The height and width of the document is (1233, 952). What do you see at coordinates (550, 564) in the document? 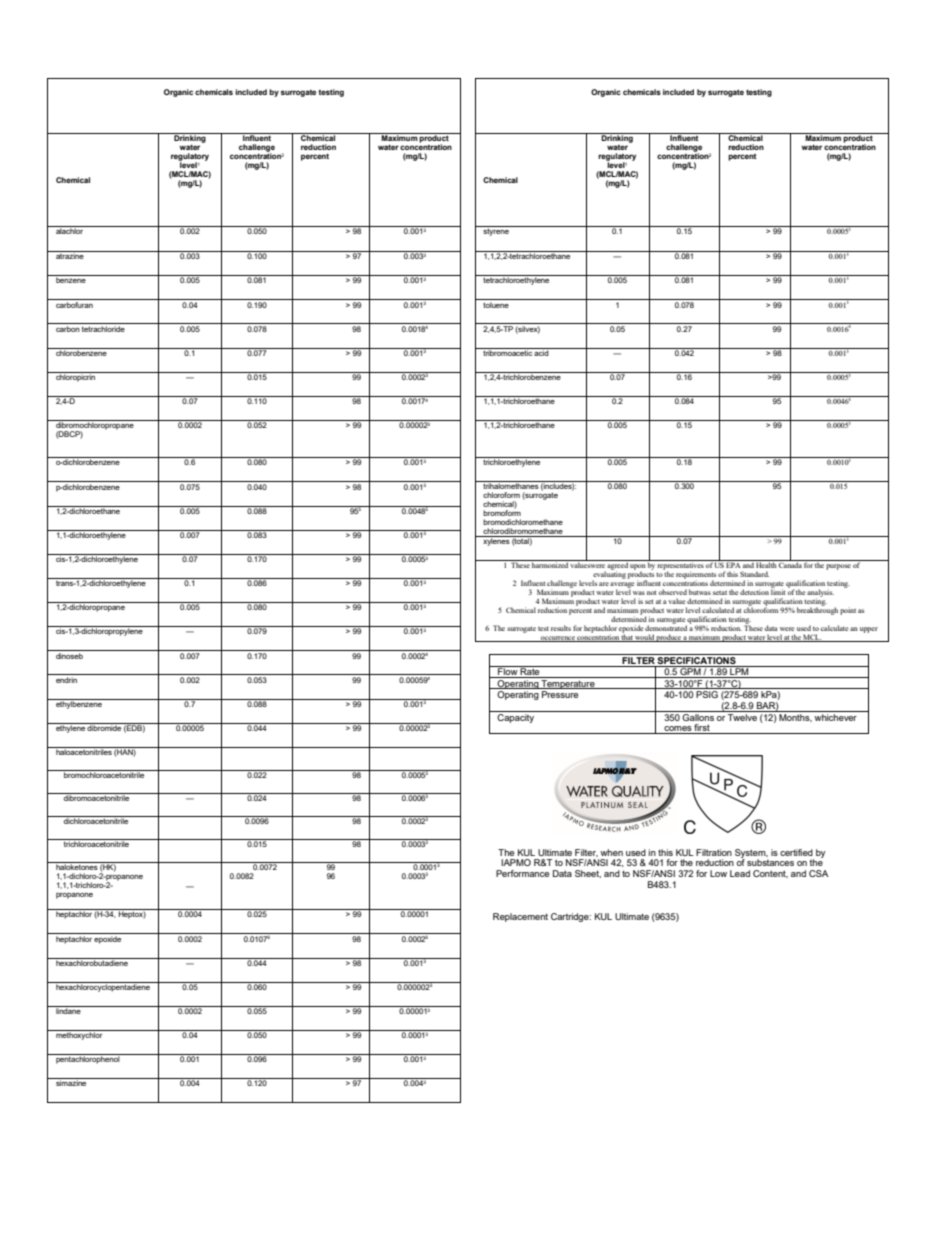
I see `harmonized` at bounding box center [550, 564].
